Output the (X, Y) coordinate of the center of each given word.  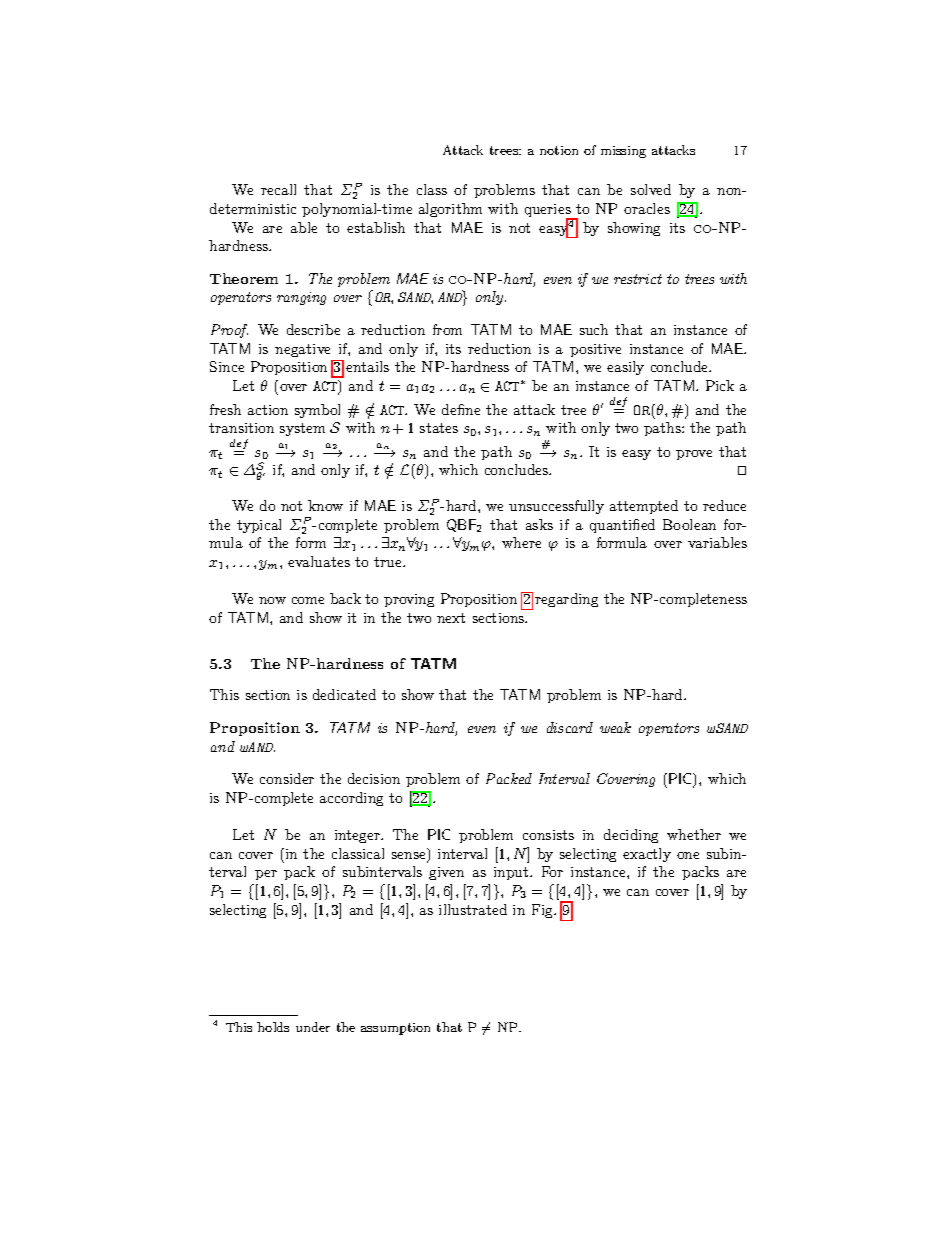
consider (287, 778)
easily (625, 368)
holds (273, 1027)
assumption (395, 1029)
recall (278, 189)
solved (651, 189)
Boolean (689, 524)
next (451, 618)
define (461, 409)
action (268, 410)
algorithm (450, 210)
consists (548, 835)
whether (694, 834)
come (308, 600)
